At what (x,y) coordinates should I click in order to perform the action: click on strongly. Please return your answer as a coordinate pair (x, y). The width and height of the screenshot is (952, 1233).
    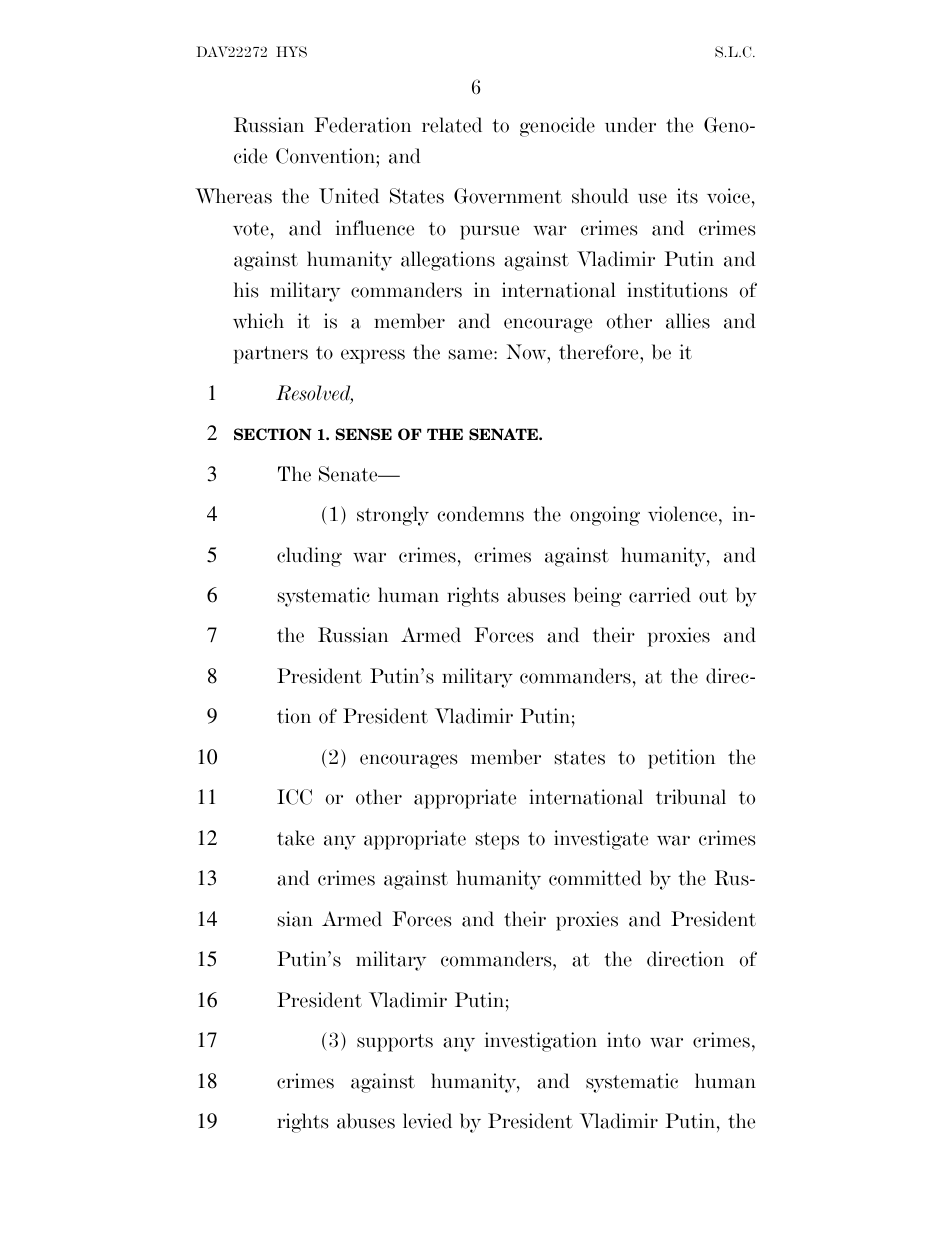
    Looking at the image, I should click on (393, 516).
